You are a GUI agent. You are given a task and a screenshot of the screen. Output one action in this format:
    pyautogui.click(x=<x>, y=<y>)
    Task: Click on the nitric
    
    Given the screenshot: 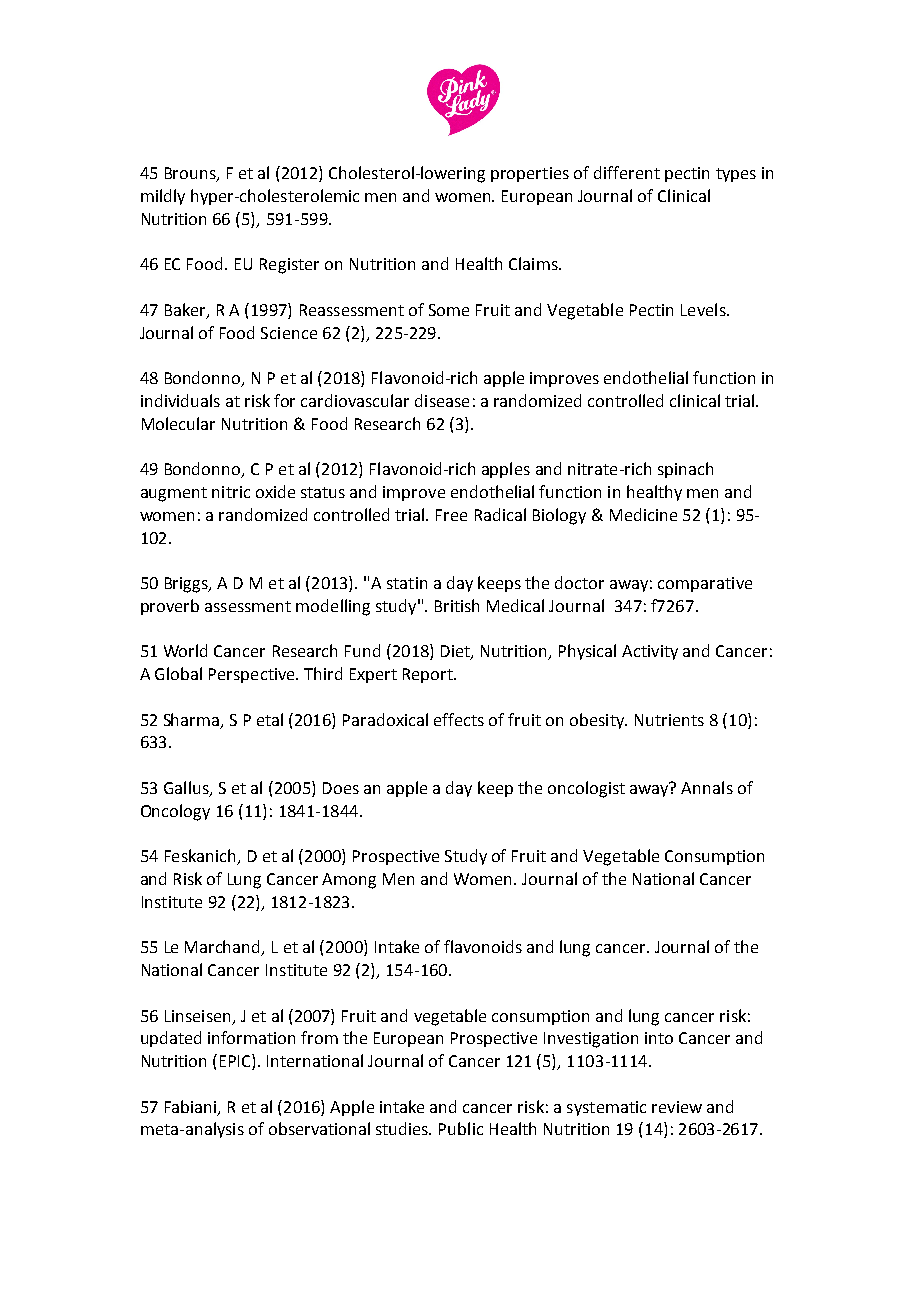 What is the action you would take?
    pyautogui.click(x=231, y=492)
